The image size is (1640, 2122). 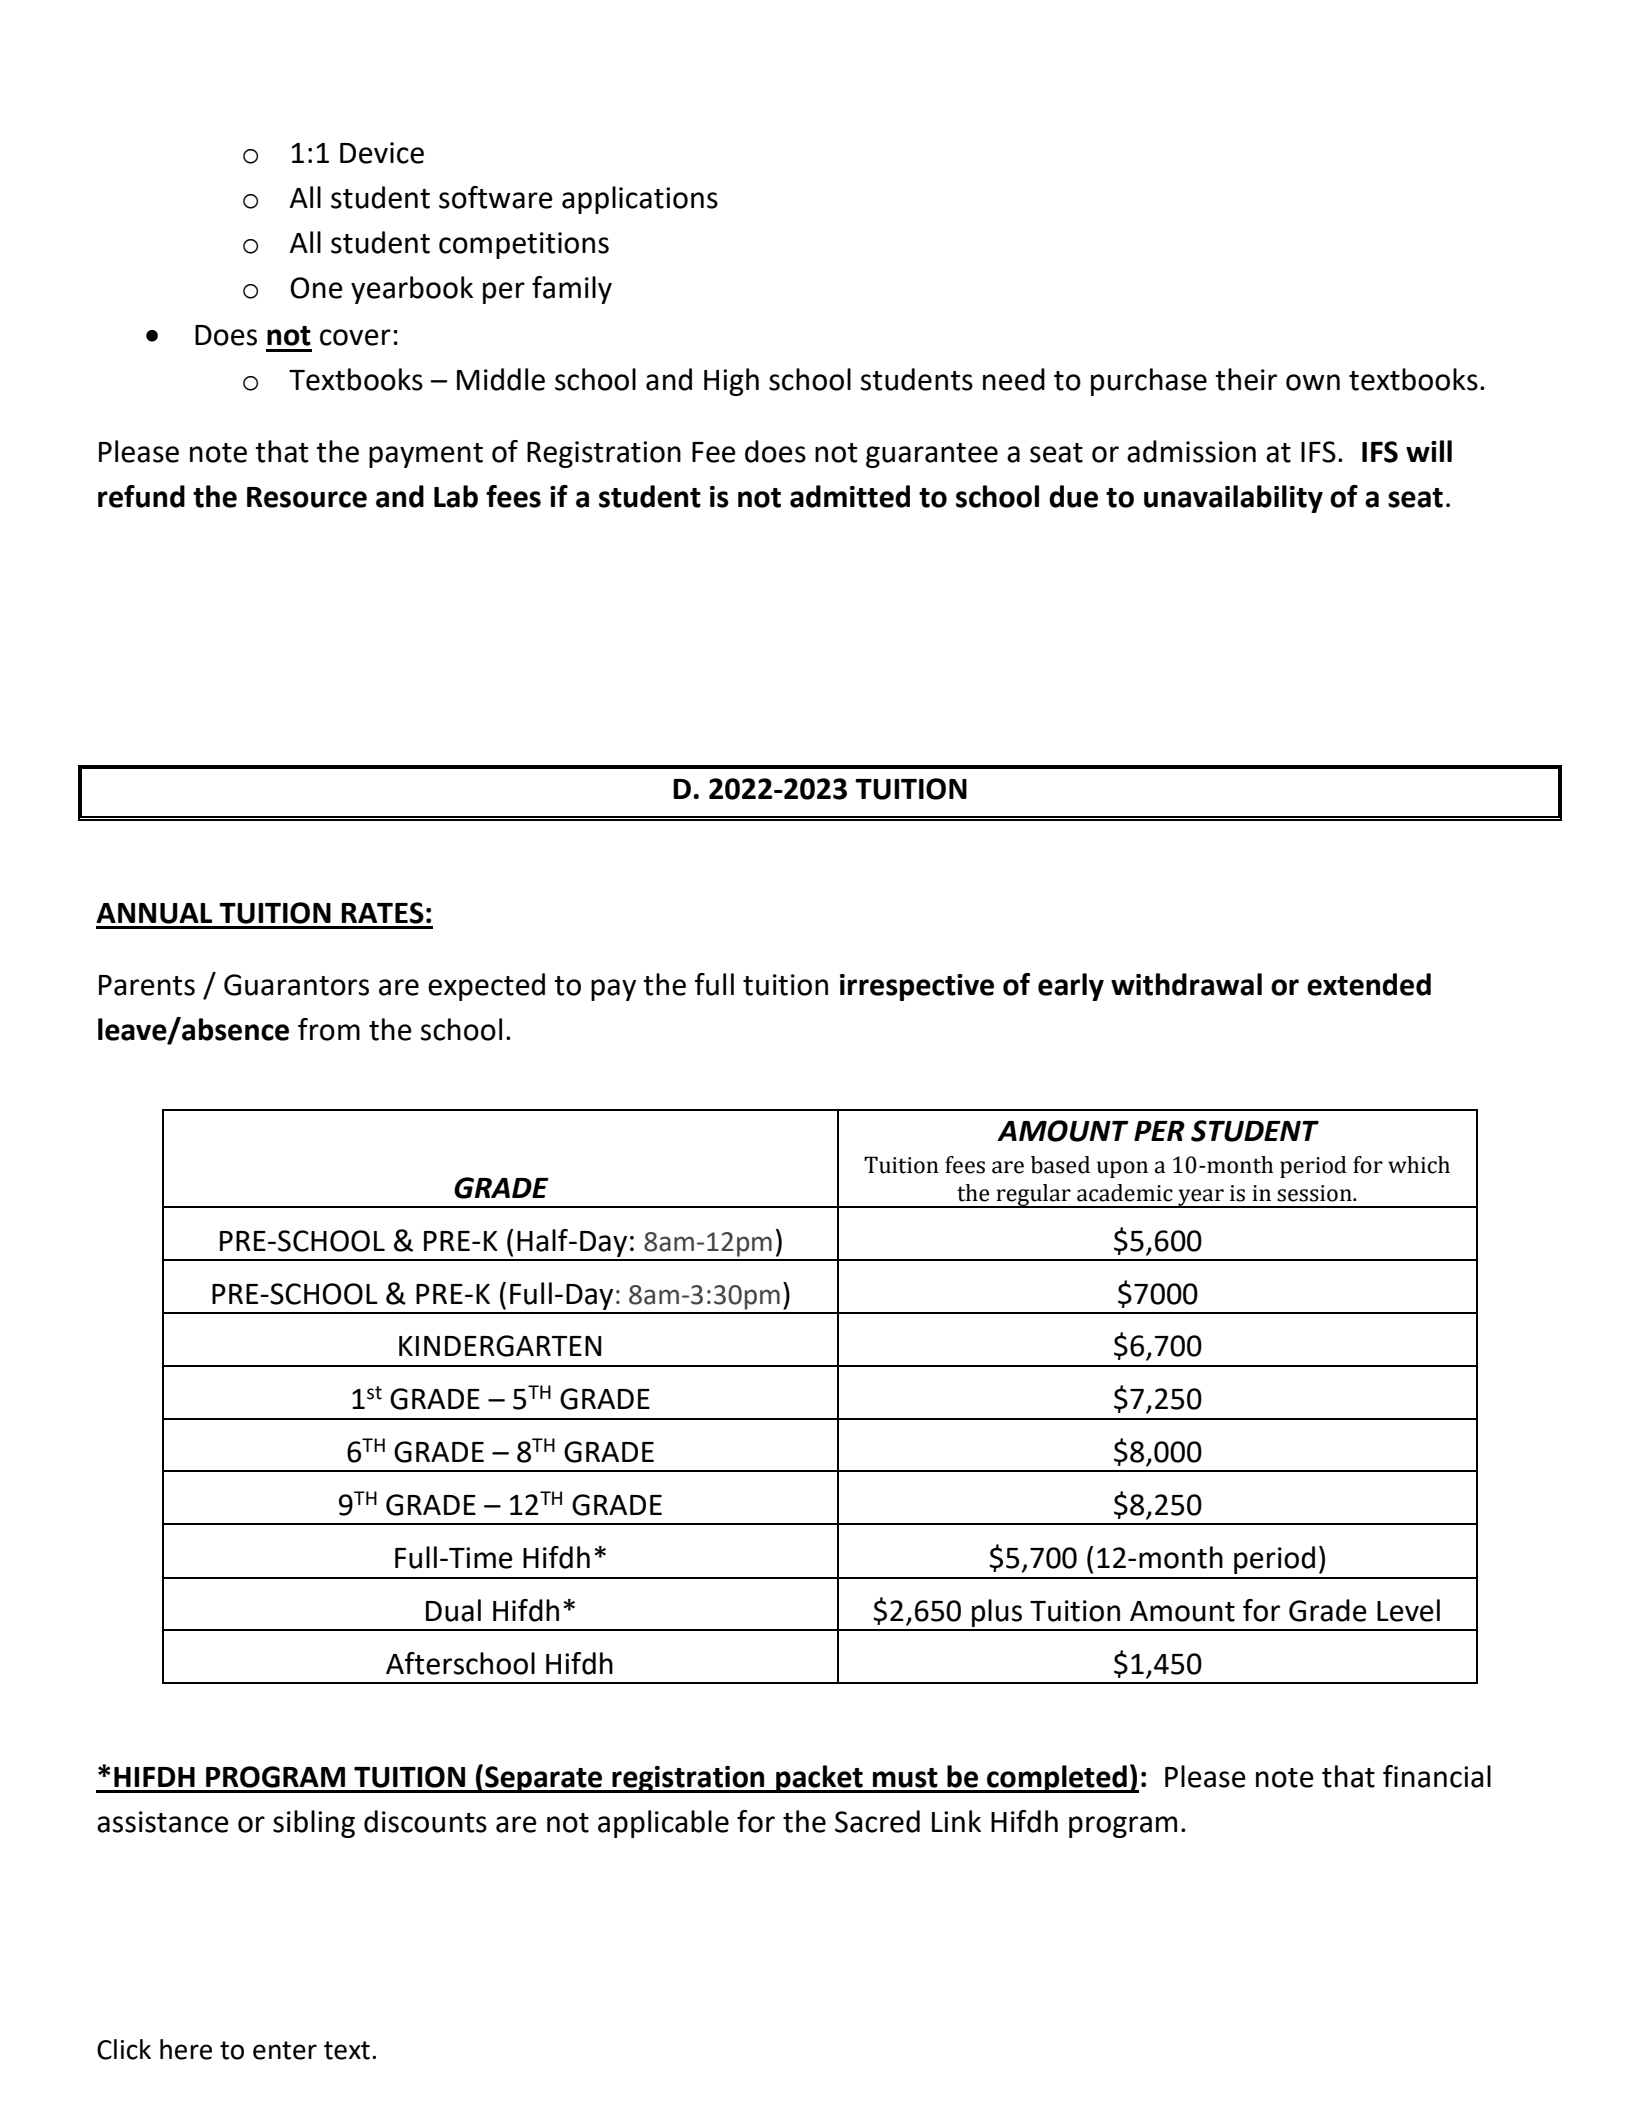 What do you see at coordinates (1246, 379) in the document?
I see `their` at bounding box center [1246, 379].
